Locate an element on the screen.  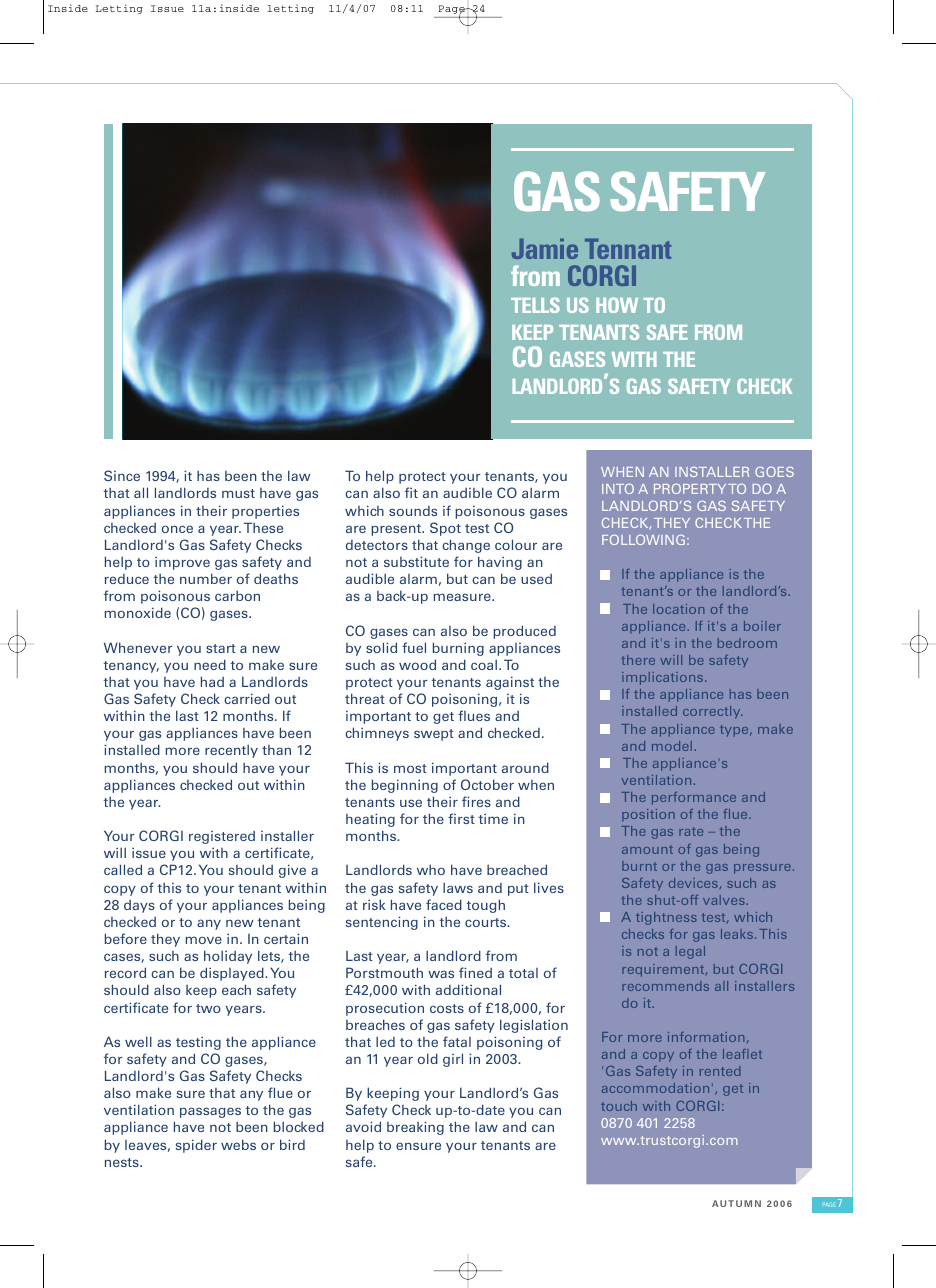
move is located at coordinates (204, 940).
